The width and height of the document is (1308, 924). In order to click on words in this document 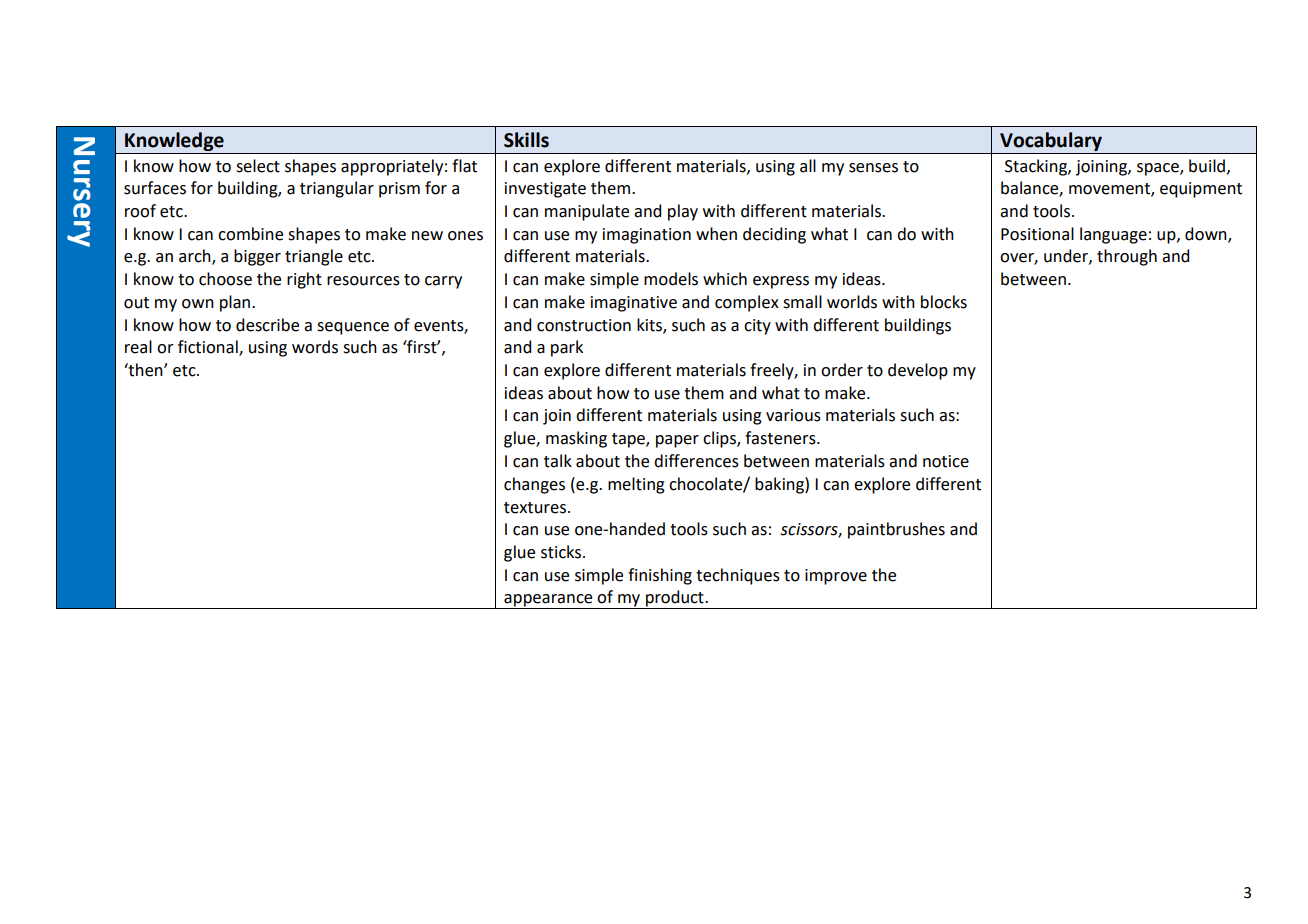, I will do `click(315, 347)`.
